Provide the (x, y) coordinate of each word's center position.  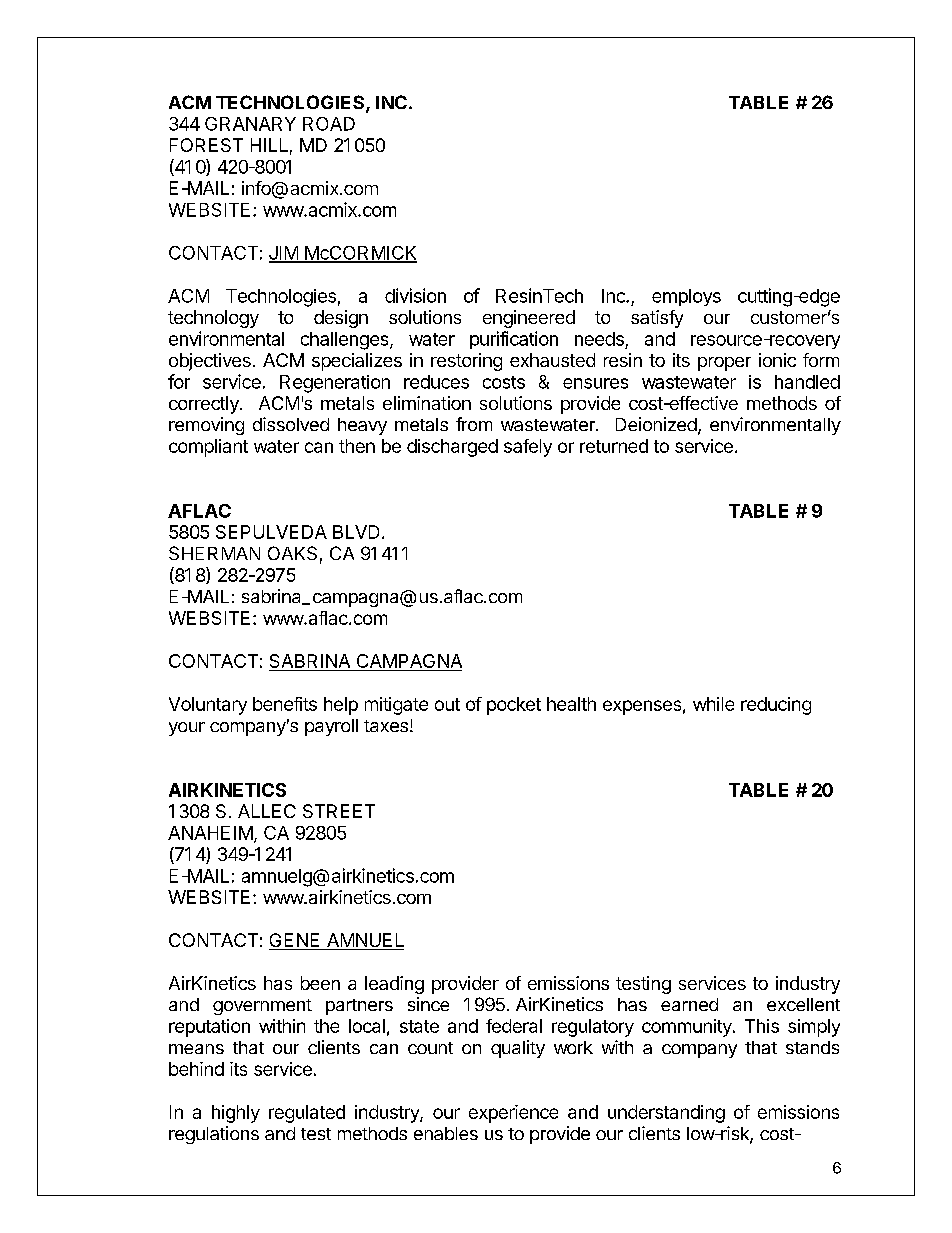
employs (686, 297)
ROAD (329, 124)
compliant (208, 448)
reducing (776, 706)
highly (236, 1114)
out (447, 704)
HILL (269, 145)
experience (513, 1114)
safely (528, 448)
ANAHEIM (210, 833)
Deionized (656, 424)
